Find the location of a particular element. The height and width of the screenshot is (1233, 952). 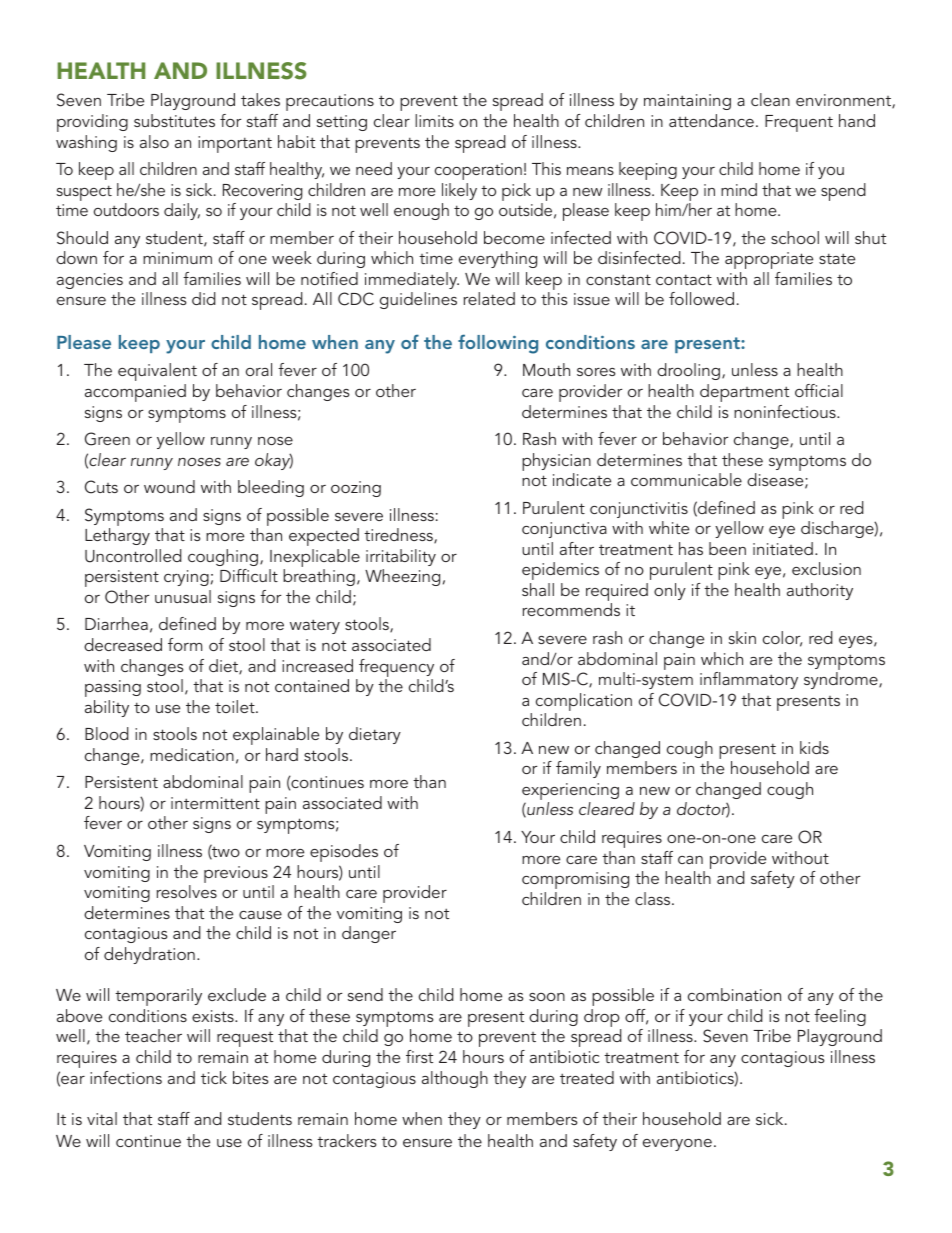

color is located at coordinates (782, 639).
